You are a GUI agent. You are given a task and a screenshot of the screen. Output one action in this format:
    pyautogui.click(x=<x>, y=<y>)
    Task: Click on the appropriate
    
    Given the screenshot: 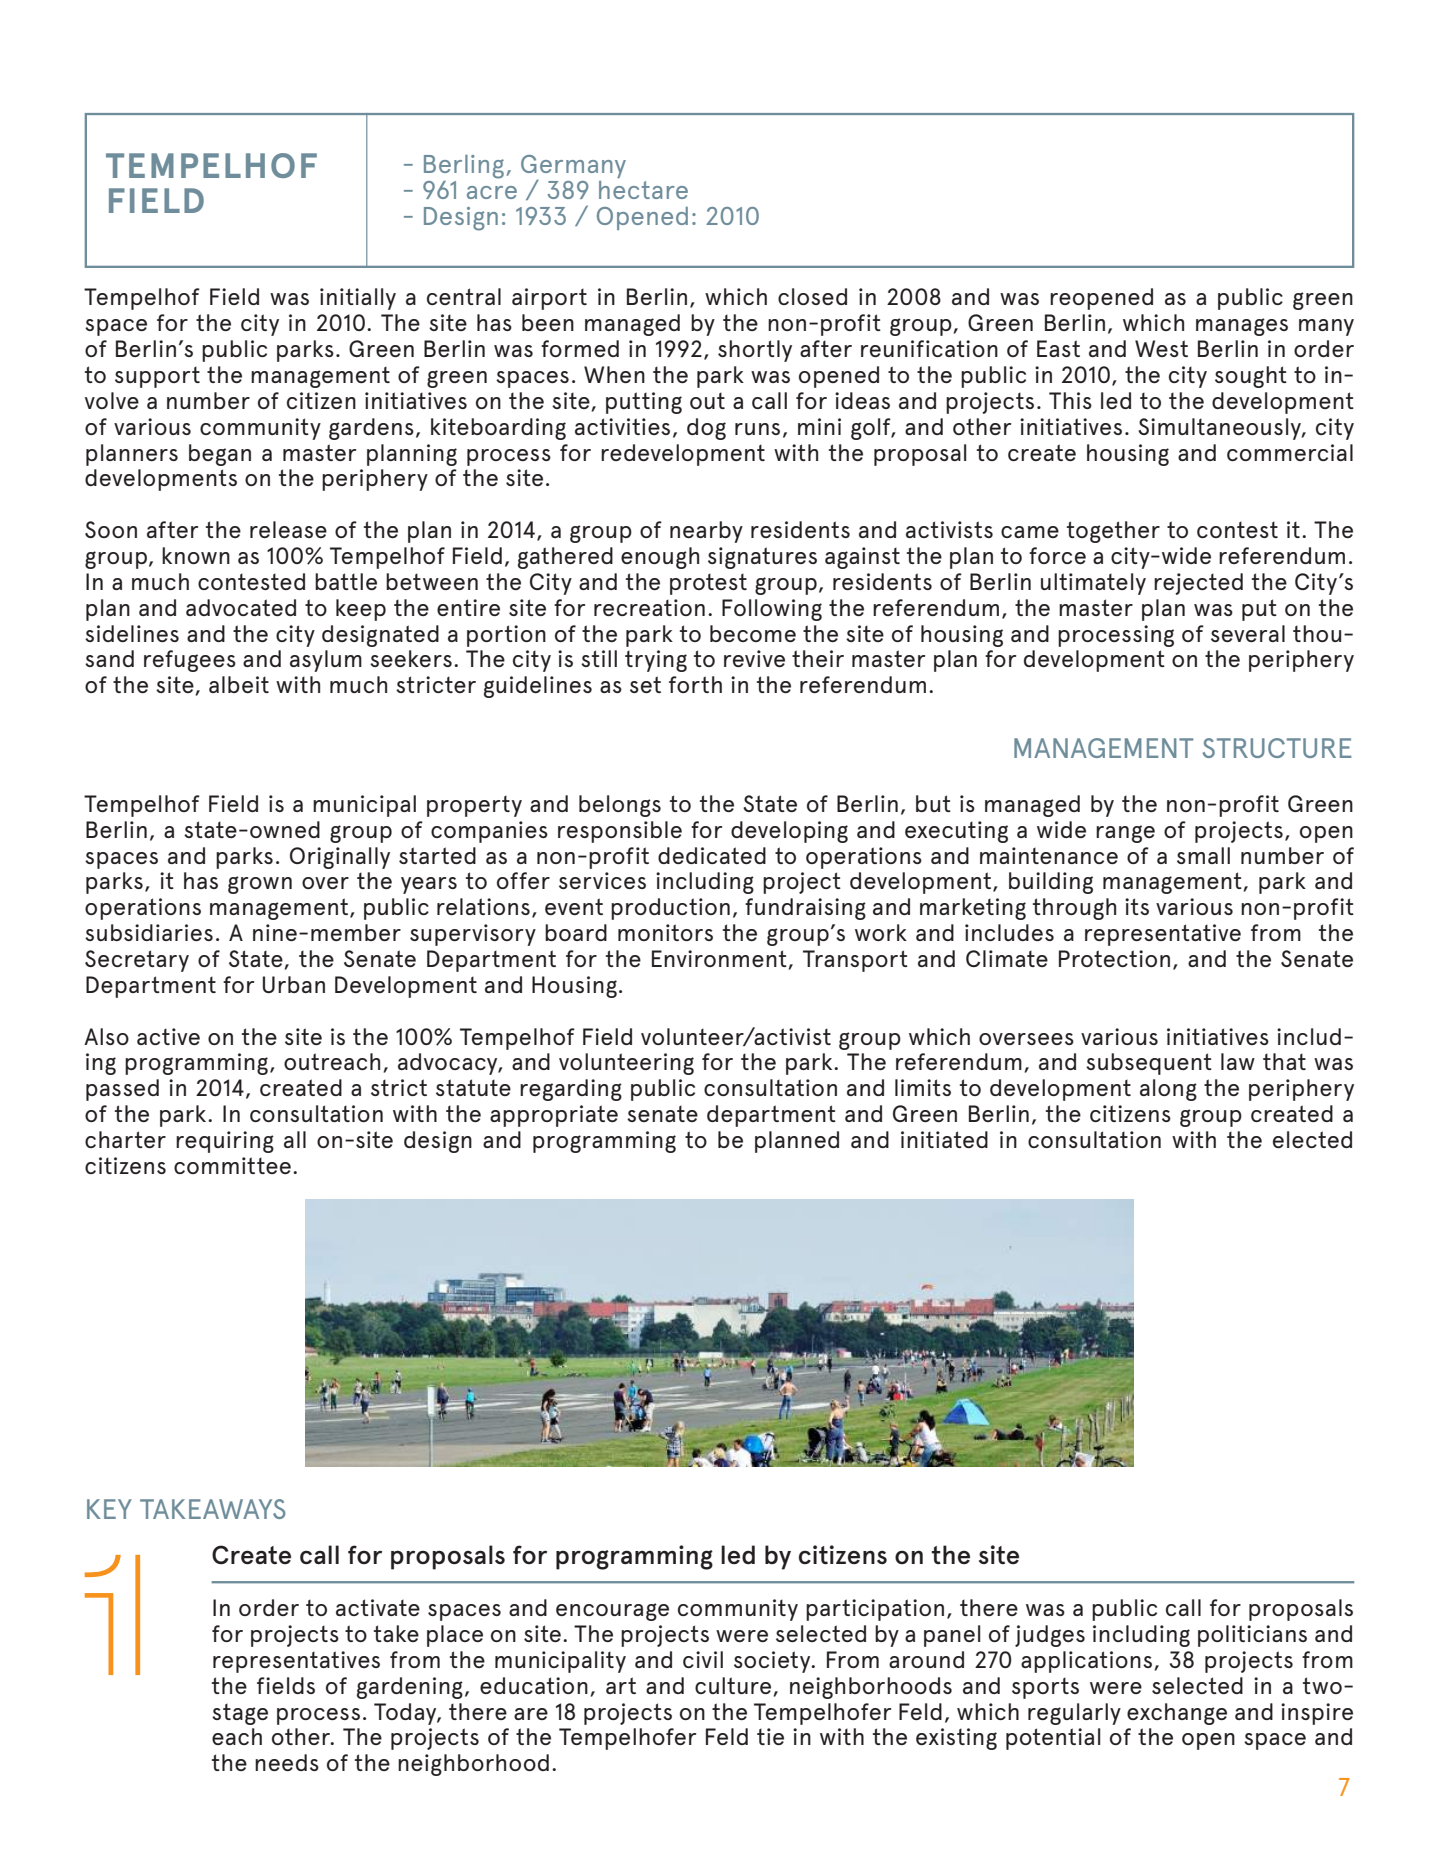 What is the action you would take?
    pyautogui.click(x=554, y=1116)
